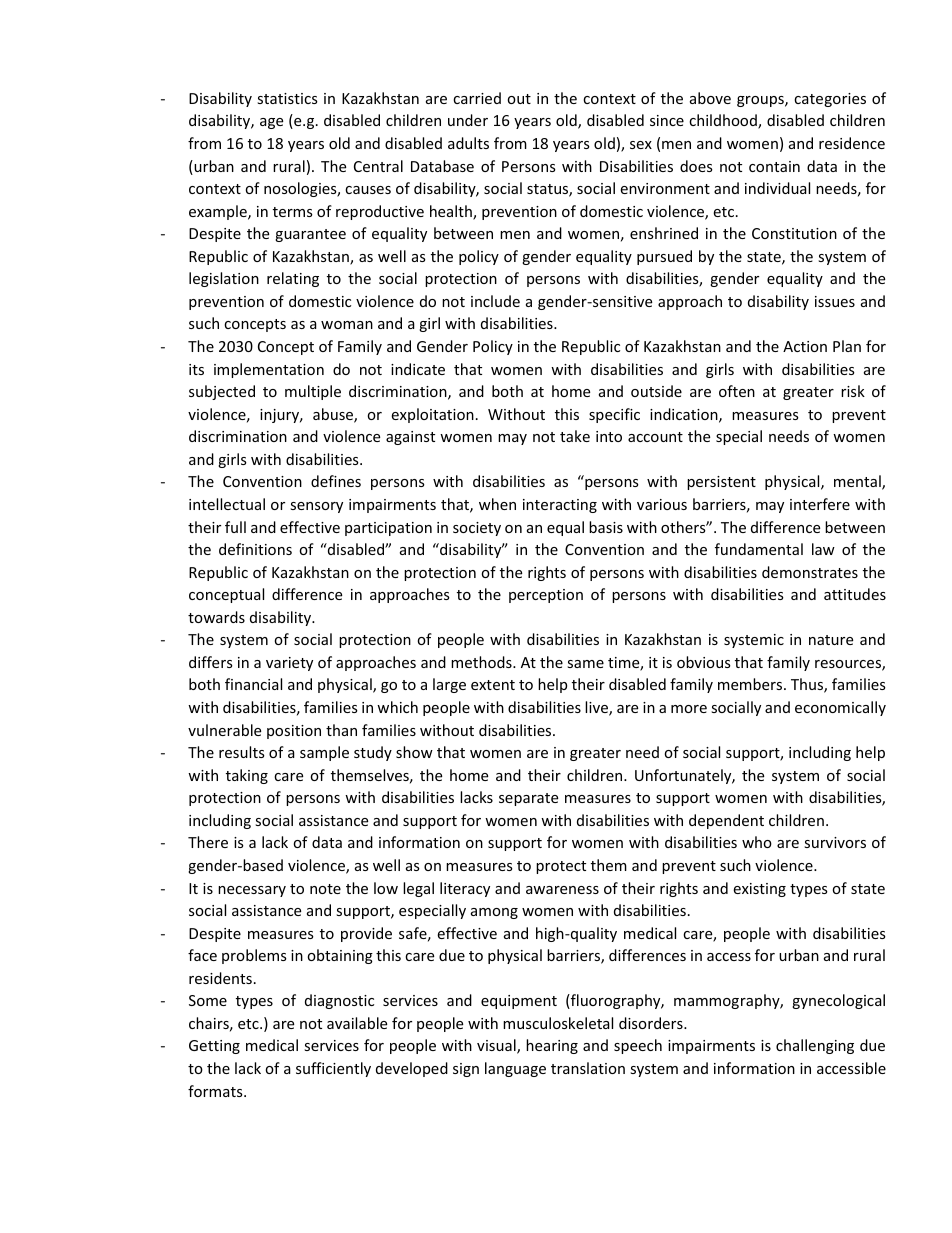 The image size is (952, 1233). Describe the element at coordinates (293, 279) in the image. I see `relating` at that location.
